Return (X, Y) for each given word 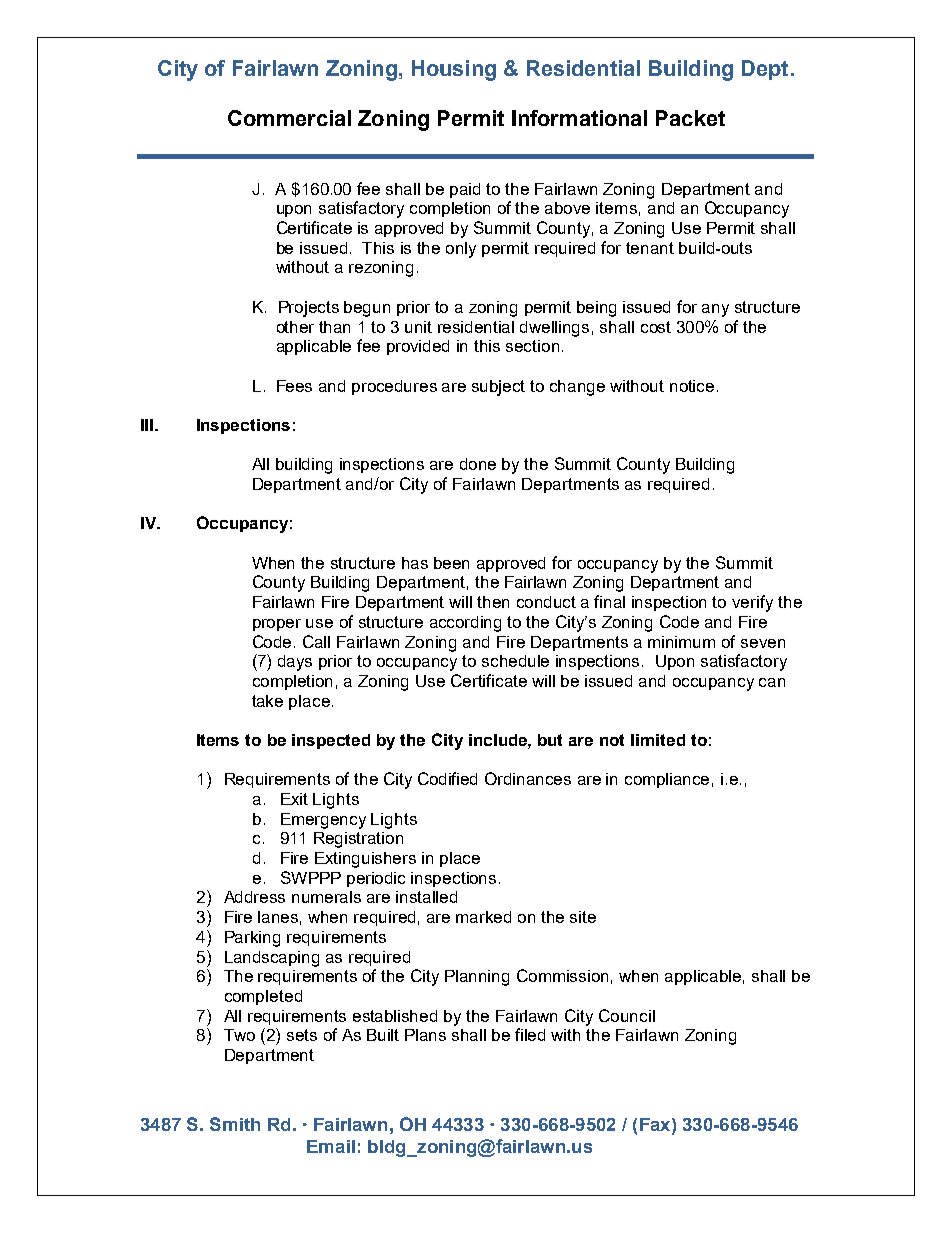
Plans (425, 1035)
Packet (690, 118)
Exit (294, 799)
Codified (447, 778)
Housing (454, 70)
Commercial (289, 118)
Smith (235, 1124)
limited (658, 740)
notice (692, 386)
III (148, 425)
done (478, 464)
